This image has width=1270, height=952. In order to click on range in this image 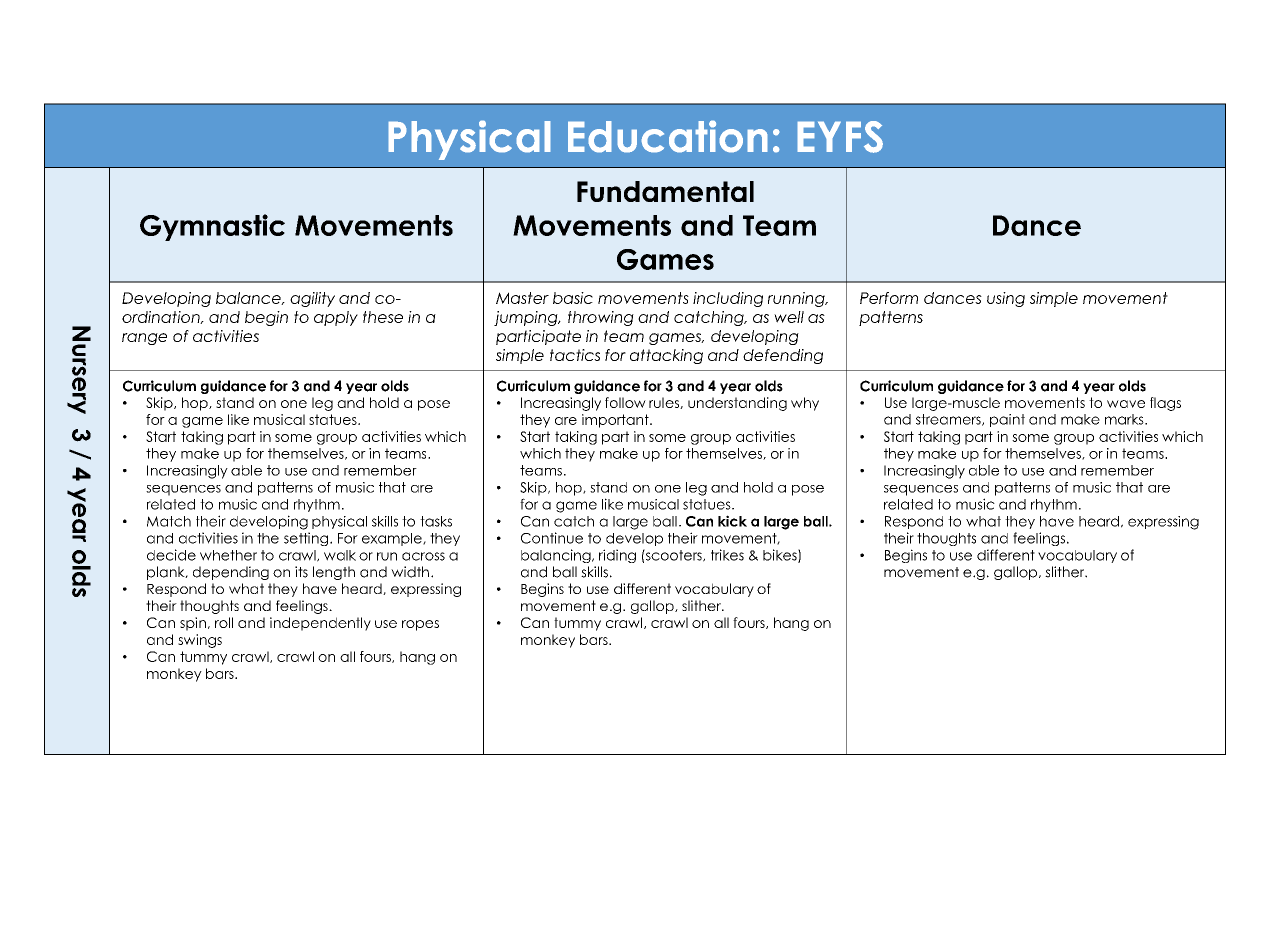, I will do `click(144, 339)`.
